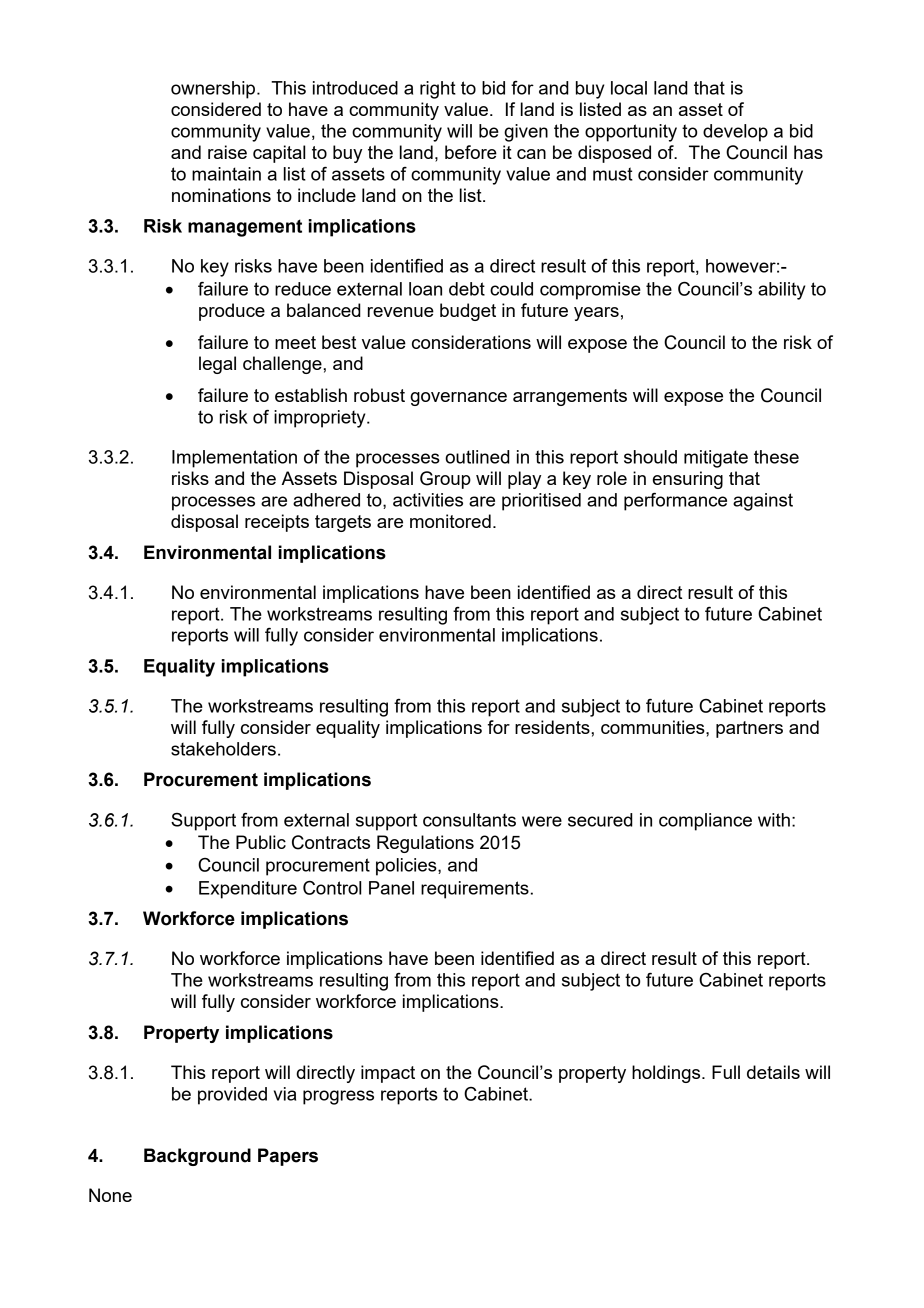 The image size is (924, 1308). I want to click on Background, so click(197, 1157).
